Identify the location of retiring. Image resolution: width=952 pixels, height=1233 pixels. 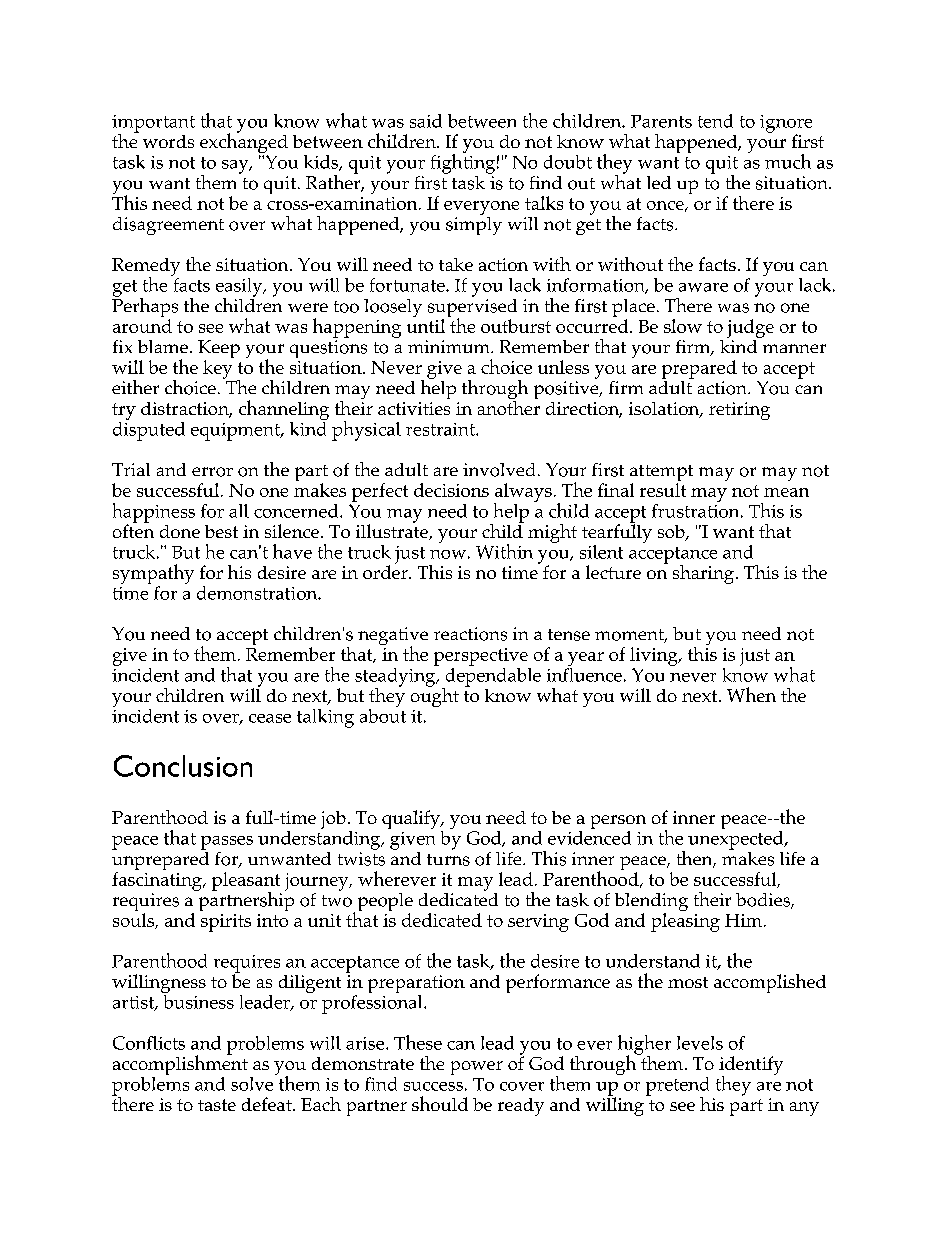
(739, 411).
